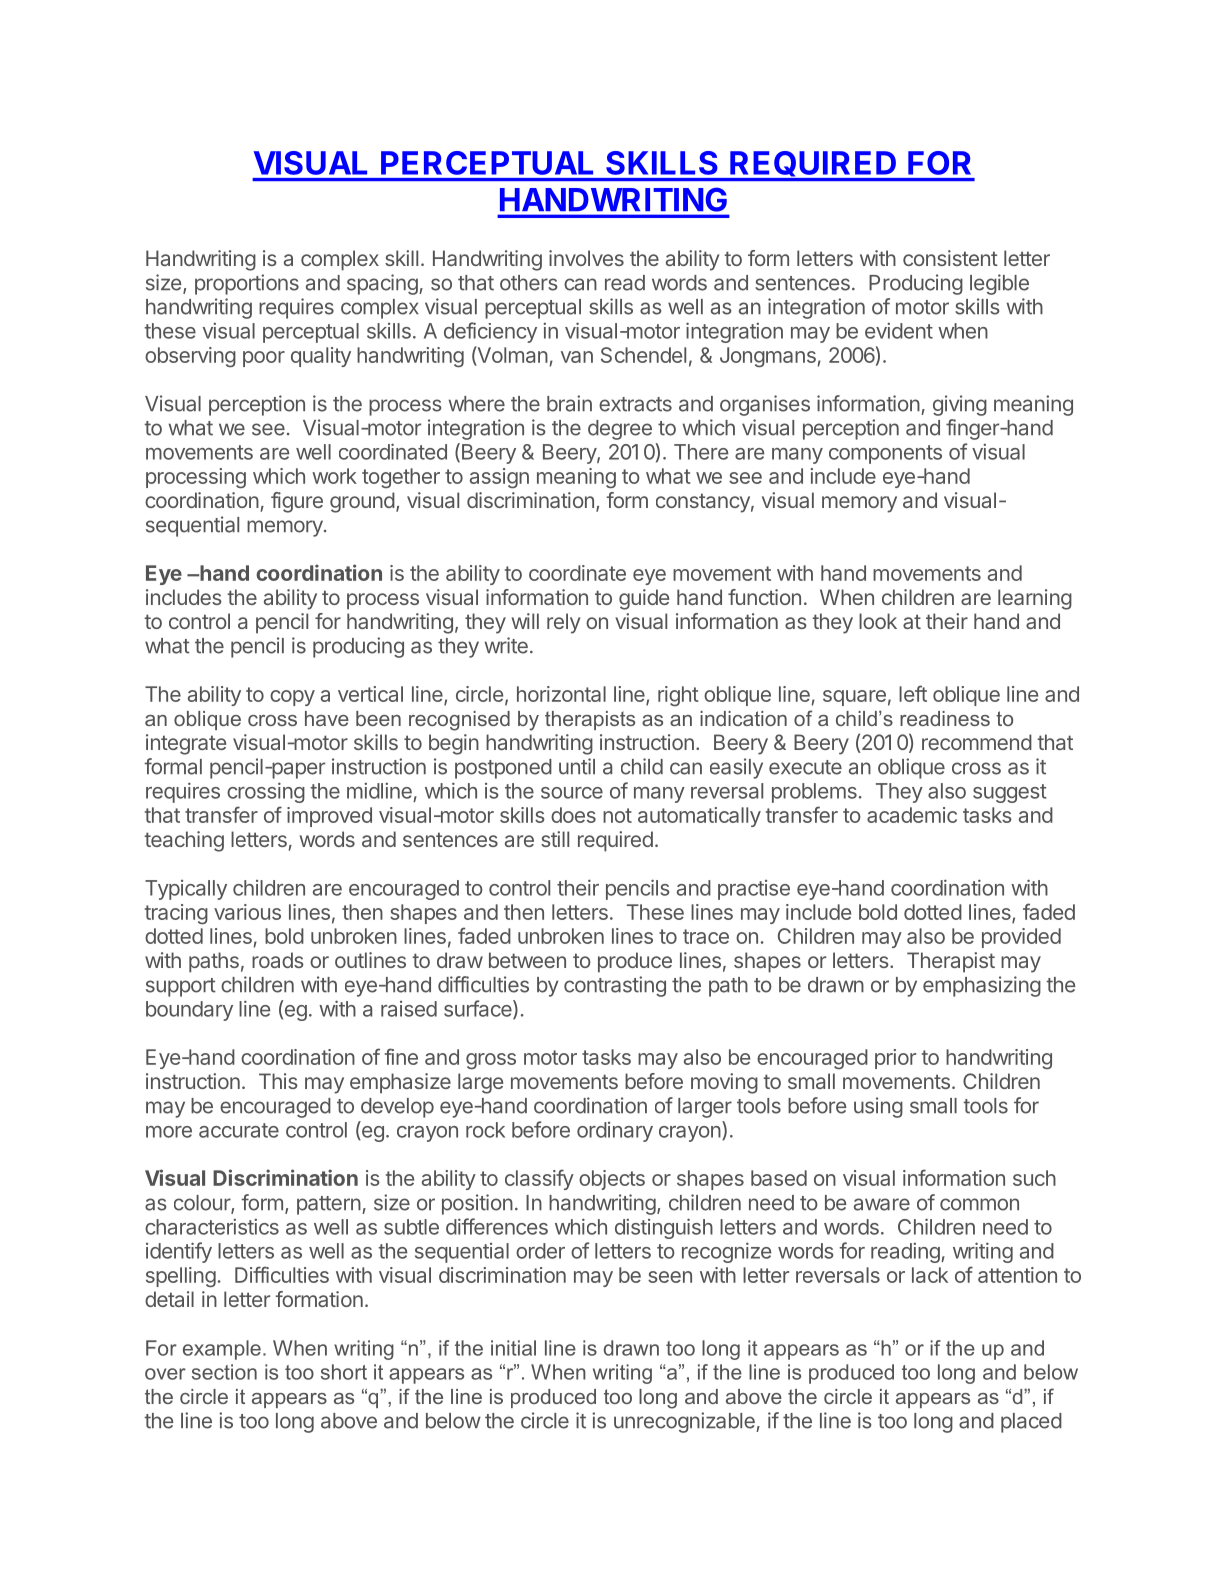 The image size is (1227, 1588). I want to click on not, so click(617, 815).
